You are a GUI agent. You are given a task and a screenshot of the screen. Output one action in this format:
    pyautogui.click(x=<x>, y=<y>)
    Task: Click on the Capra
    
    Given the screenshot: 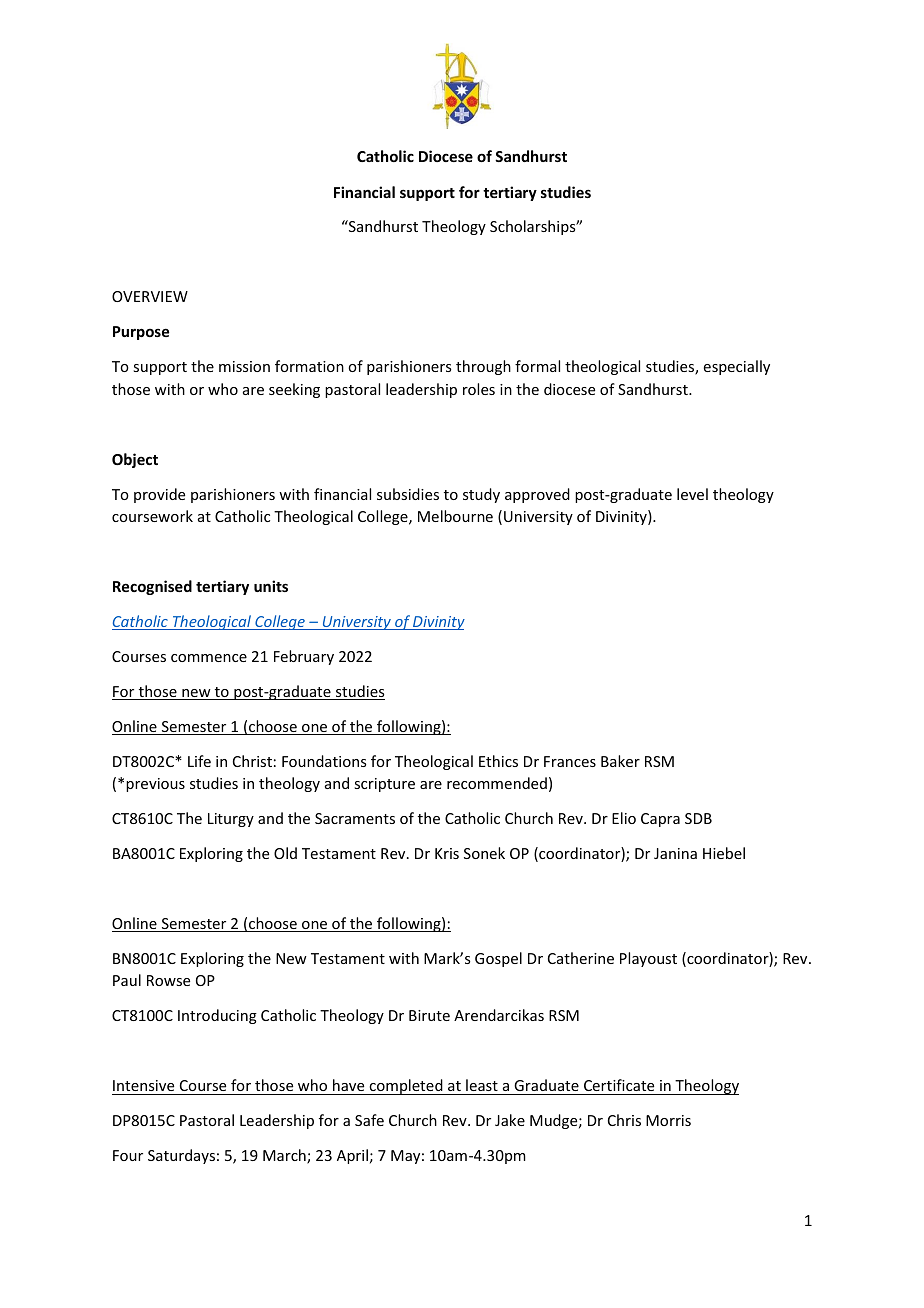 What is the action you would take?
    pyautogui.click(x=660, y=820)
